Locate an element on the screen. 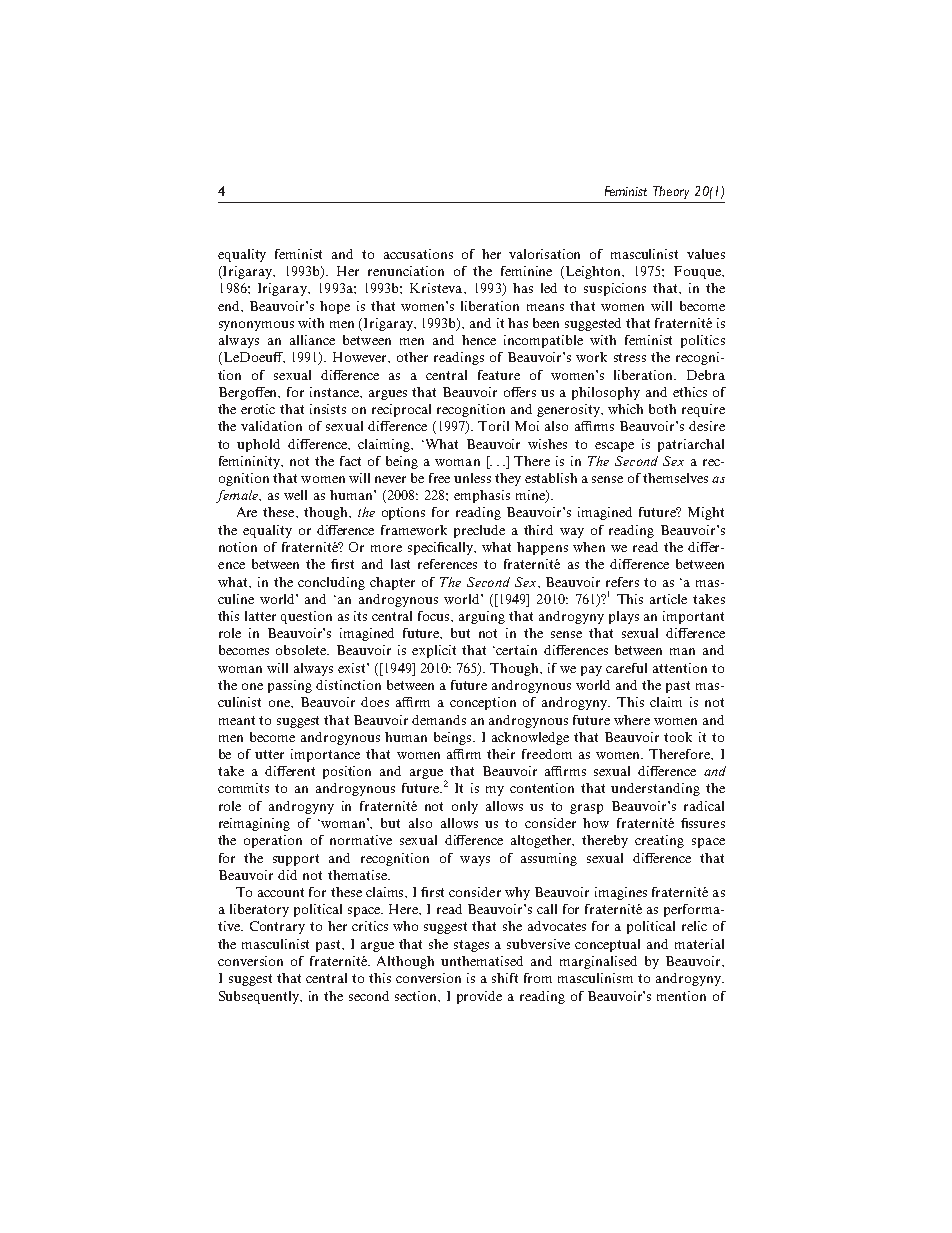  Subsequently is located at coordinates (260, 997).
